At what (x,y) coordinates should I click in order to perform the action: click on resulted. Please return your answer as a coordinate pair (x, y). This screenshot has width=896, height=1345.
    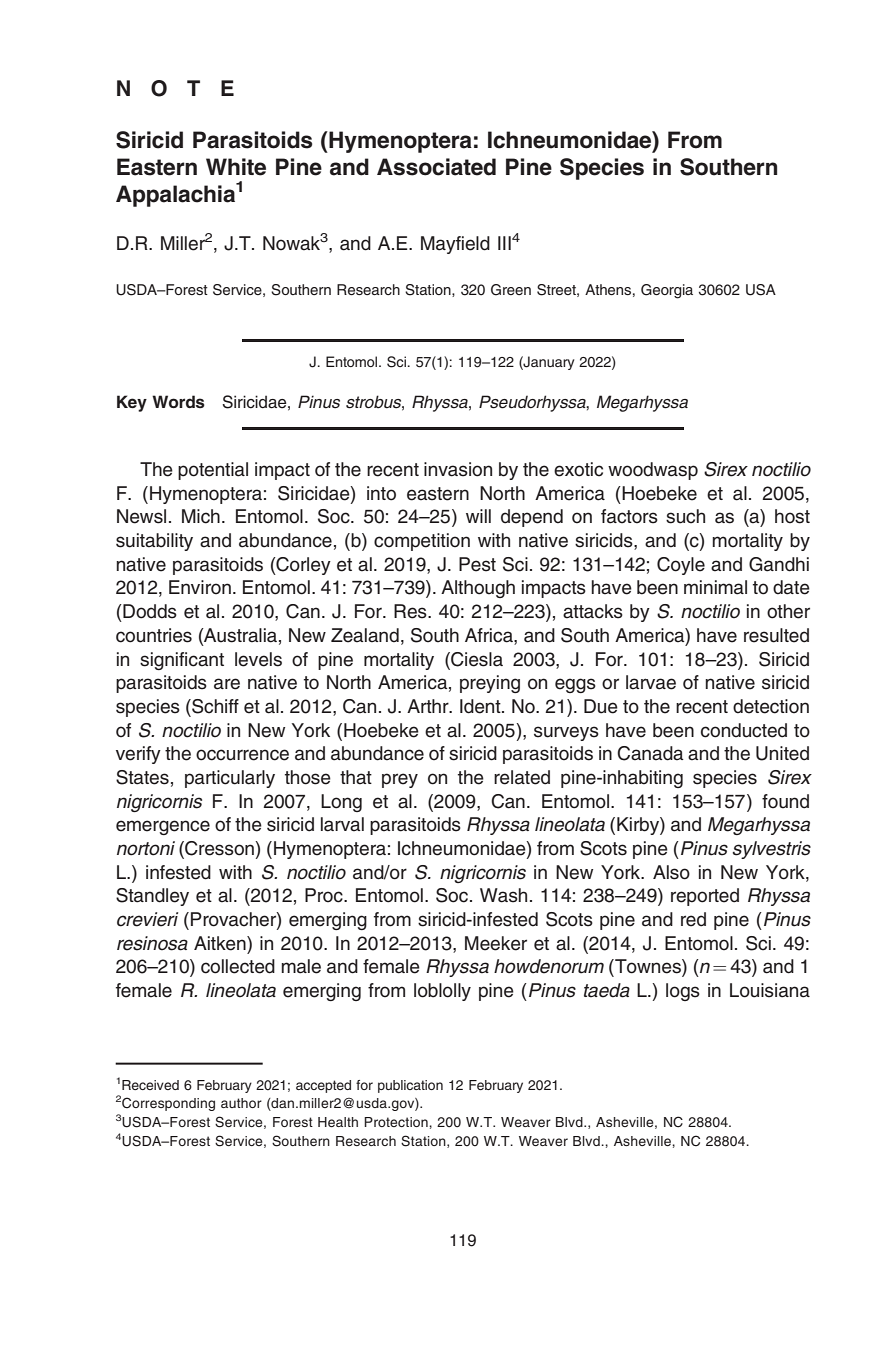
    Looking at the image, I should click on (776, 635).
